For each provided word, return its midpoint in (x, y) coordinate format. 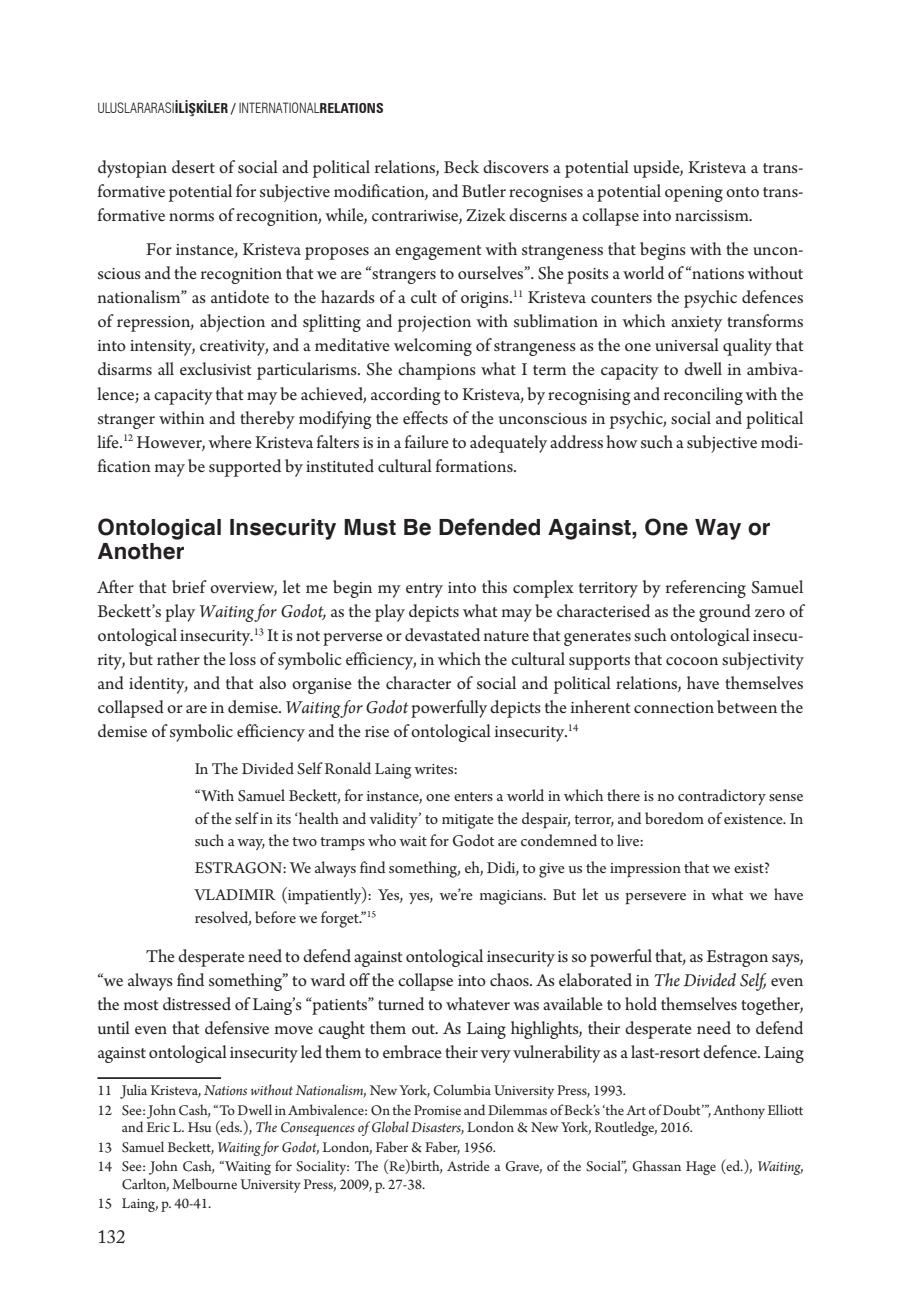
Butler (484, 190)
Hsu (199, 1127)
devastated (442, 635)
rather (178, 658)
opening (694, 194)
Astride (468, 1165)
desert (193, 167)
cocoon (692, 661)
